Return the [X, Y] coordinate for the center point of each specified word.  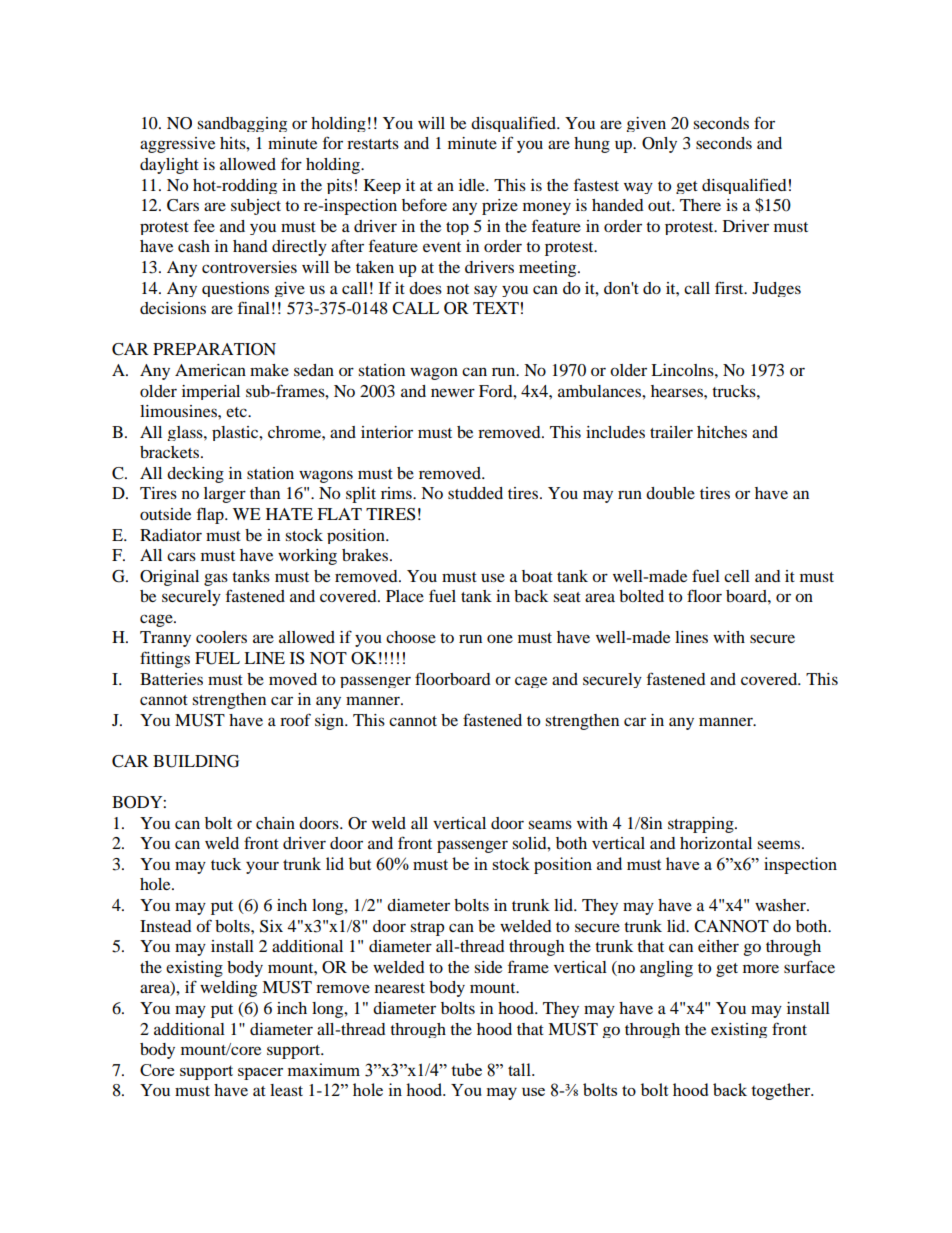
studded [475, 493]
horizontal [716, 843]
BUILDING [196, 761]
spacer [260, 1074]
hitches [722, 432]
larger [225, 495]
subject [256, 207]
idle [473, 185]
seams [550, 824]
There [700, 205]
